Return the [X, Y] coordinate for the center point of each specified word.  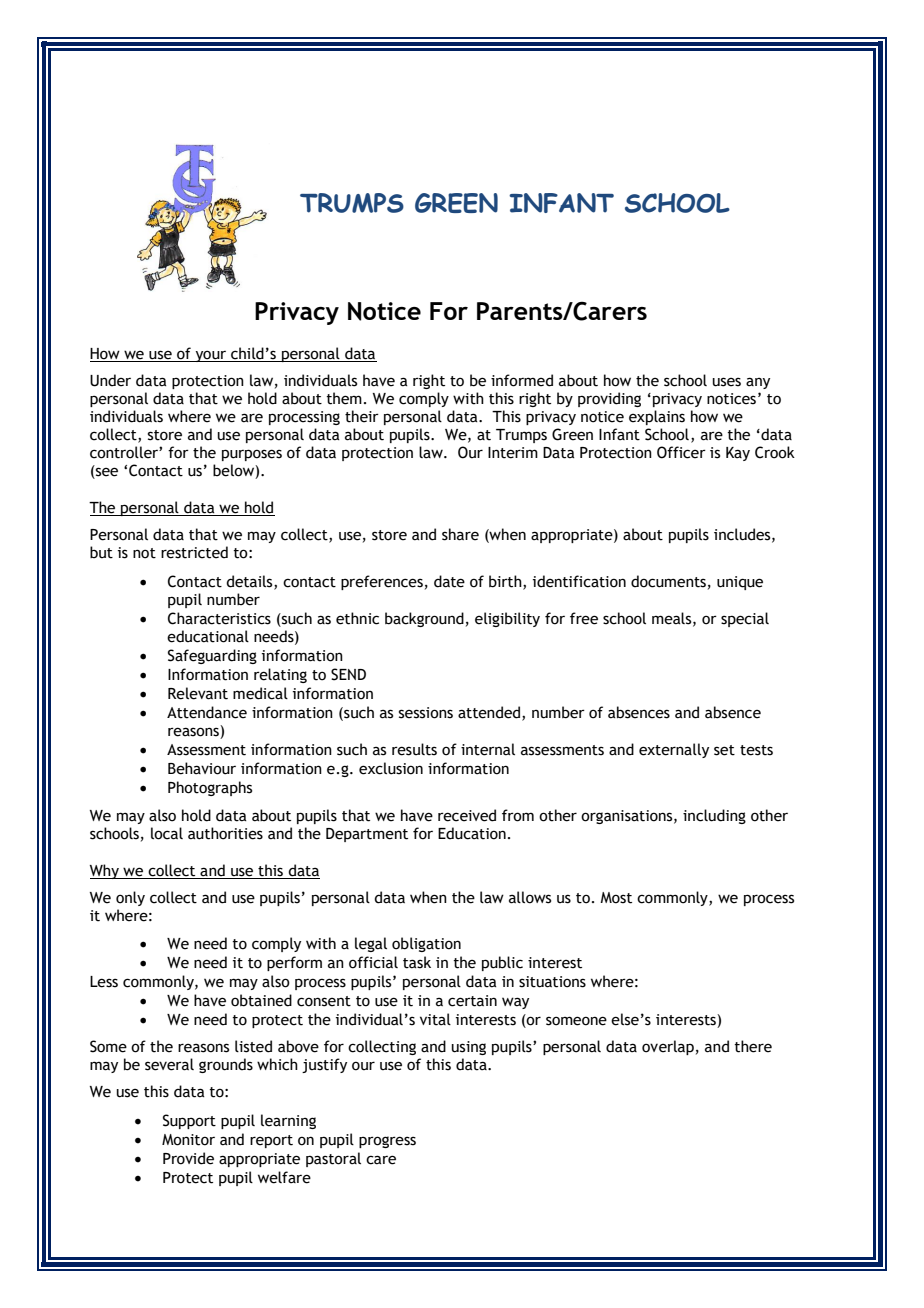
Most [616, 898]
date [449, 581]
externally [674, 750]
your [211, 356]
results [414, 749]
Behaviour [202, 768]
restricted [194, 552]
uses [727, 382]
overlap [668, 1047]
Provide [188, 1158]
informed [522, 380]
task [417, 962]
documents [668, 581]
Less [104, 982]
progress [387, 1142]
